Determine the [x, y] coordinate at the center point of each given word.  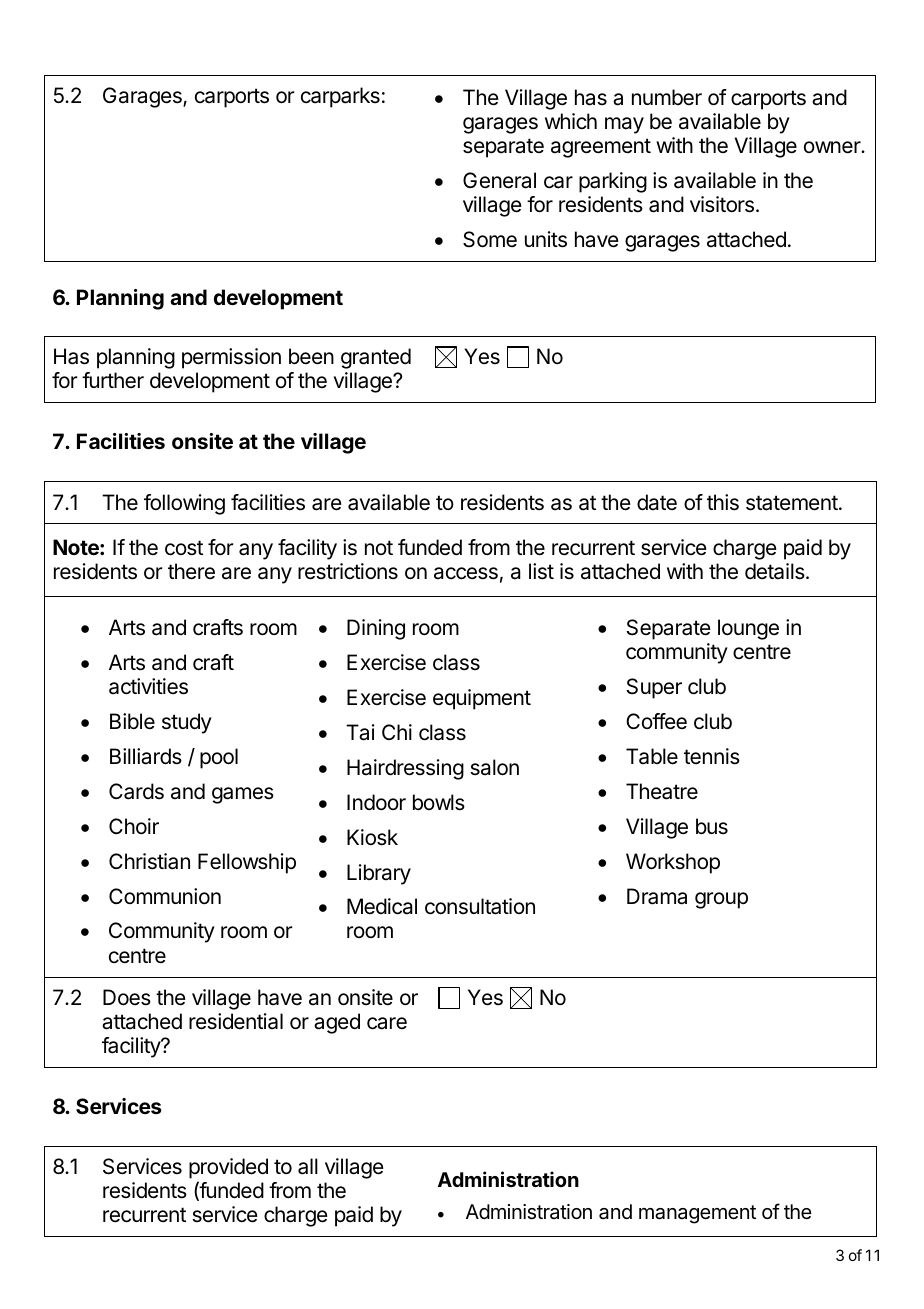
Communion [165, 896]
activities [148, 686]
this [723, 502]
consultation [480, 906]
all [308, 1166]
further [113, 380]
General [499, 180]
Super [654, 688]
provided [228, 1170]
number [667, 97]
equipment [482, 699]
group [721, 900]
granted [376, 358]
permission [231, 358]
